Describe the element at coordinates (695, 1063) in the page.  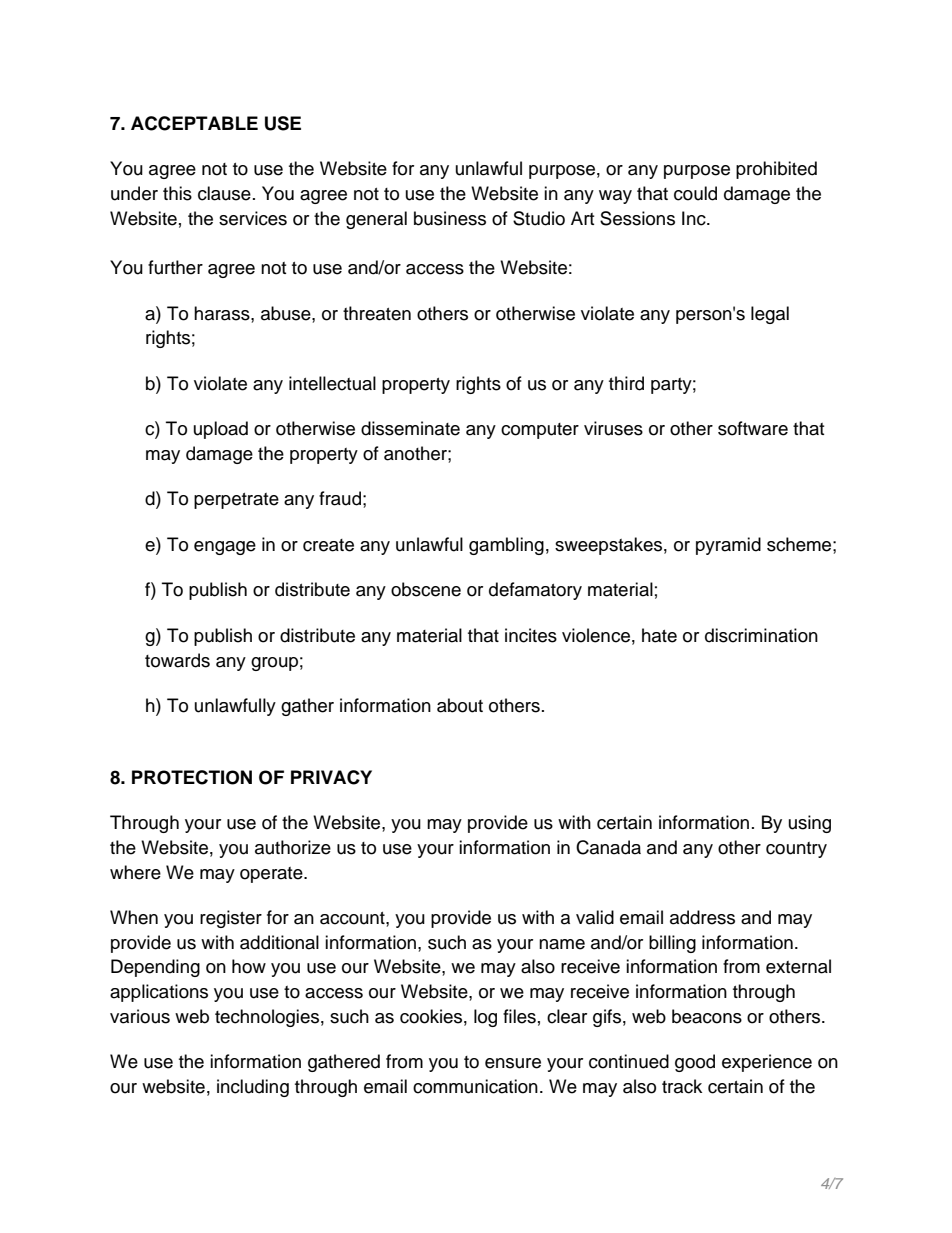
I see `good` at that location.
